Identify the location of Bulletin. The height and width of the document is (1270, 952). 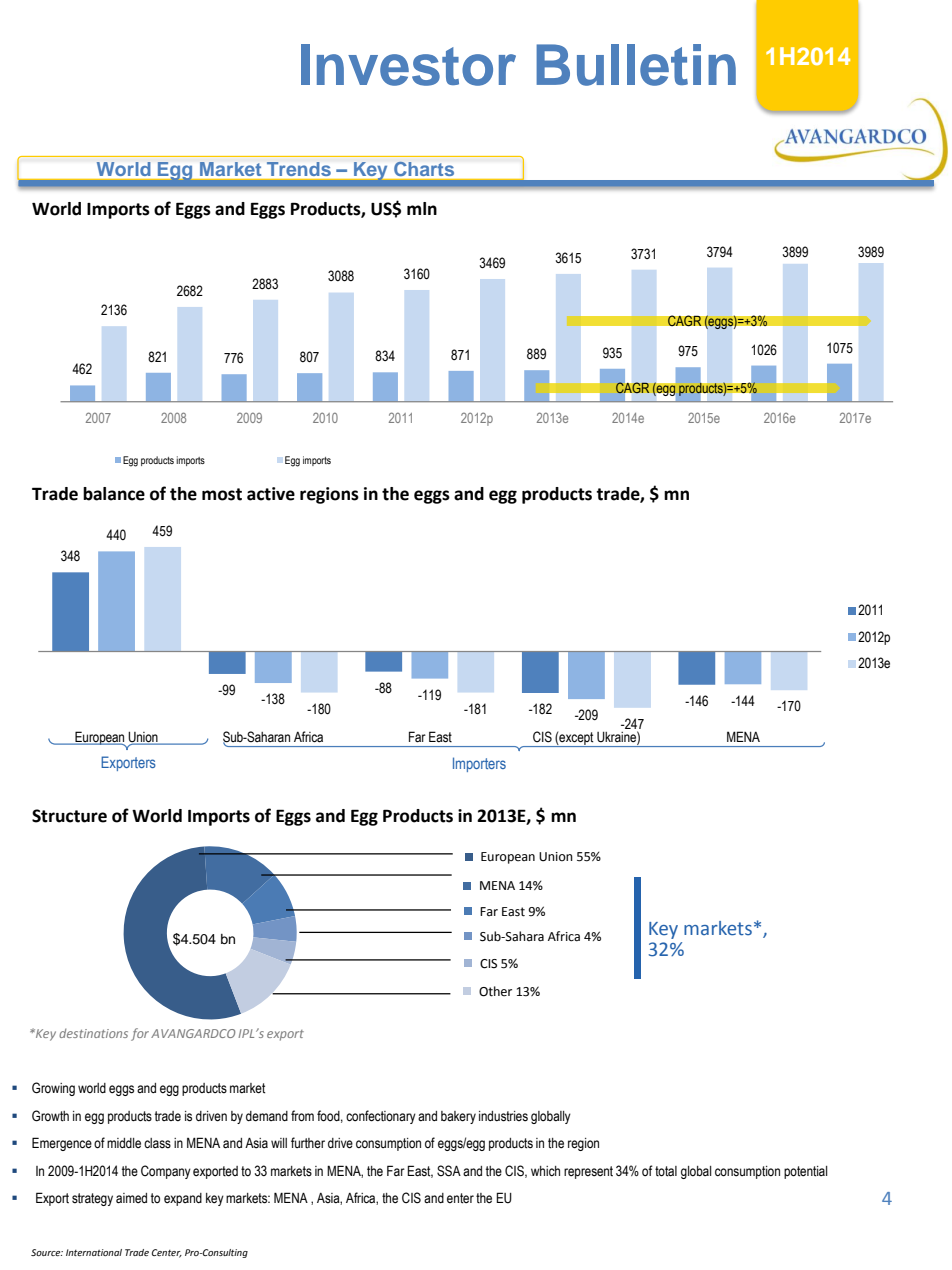
(636, 65).
